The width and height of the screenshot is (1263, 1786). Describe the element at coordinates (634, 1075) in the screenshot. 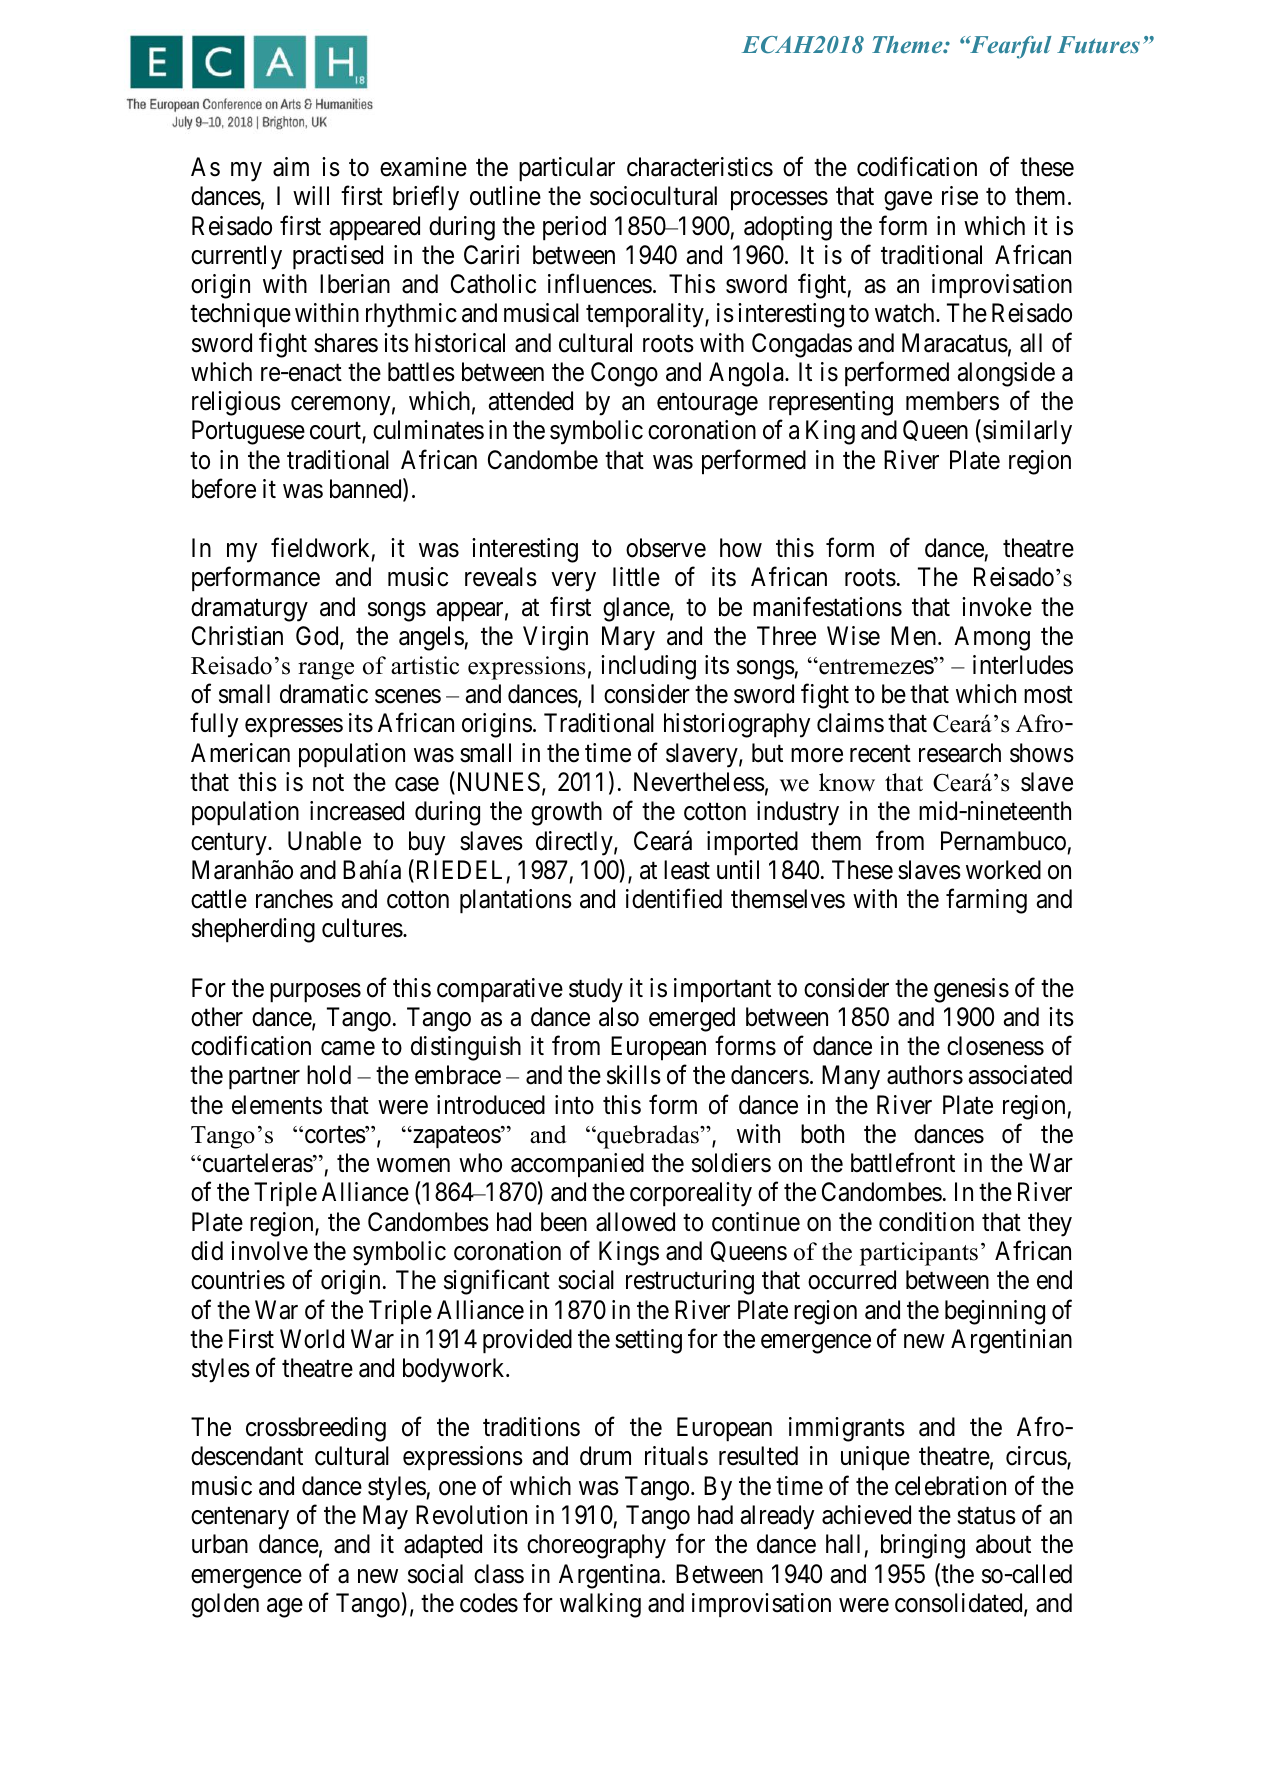

I see `skills` at that location.
